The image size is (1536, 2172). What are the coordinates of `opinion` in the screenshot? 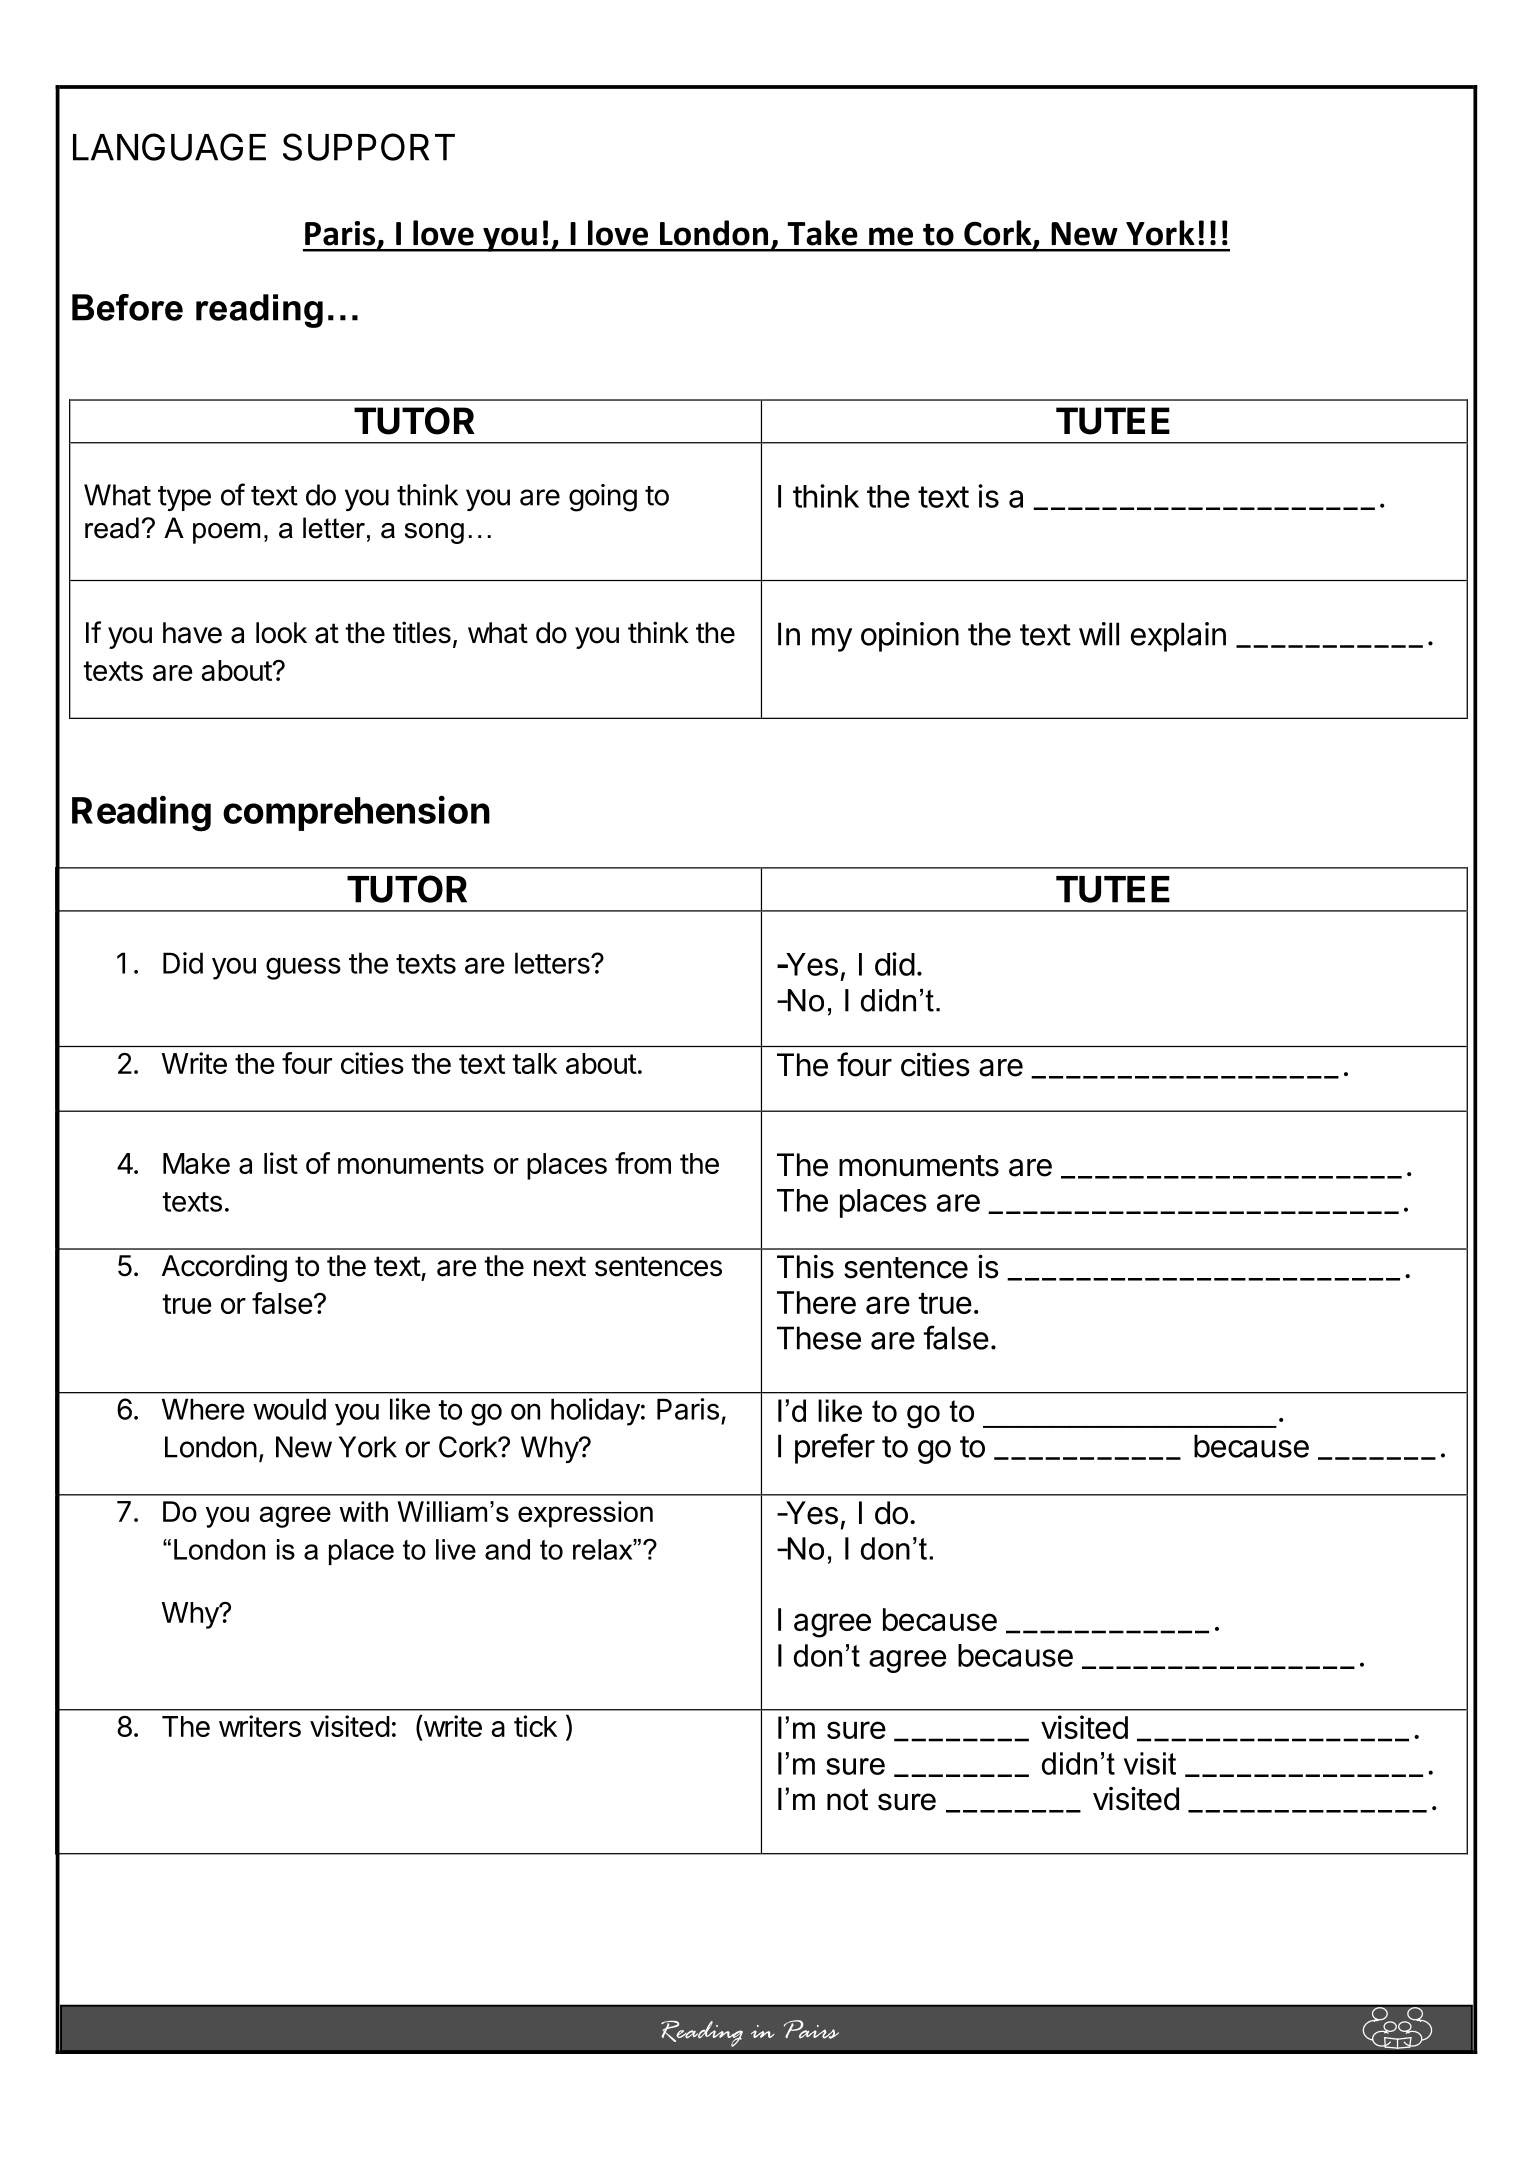 It's located at (910, 637).
